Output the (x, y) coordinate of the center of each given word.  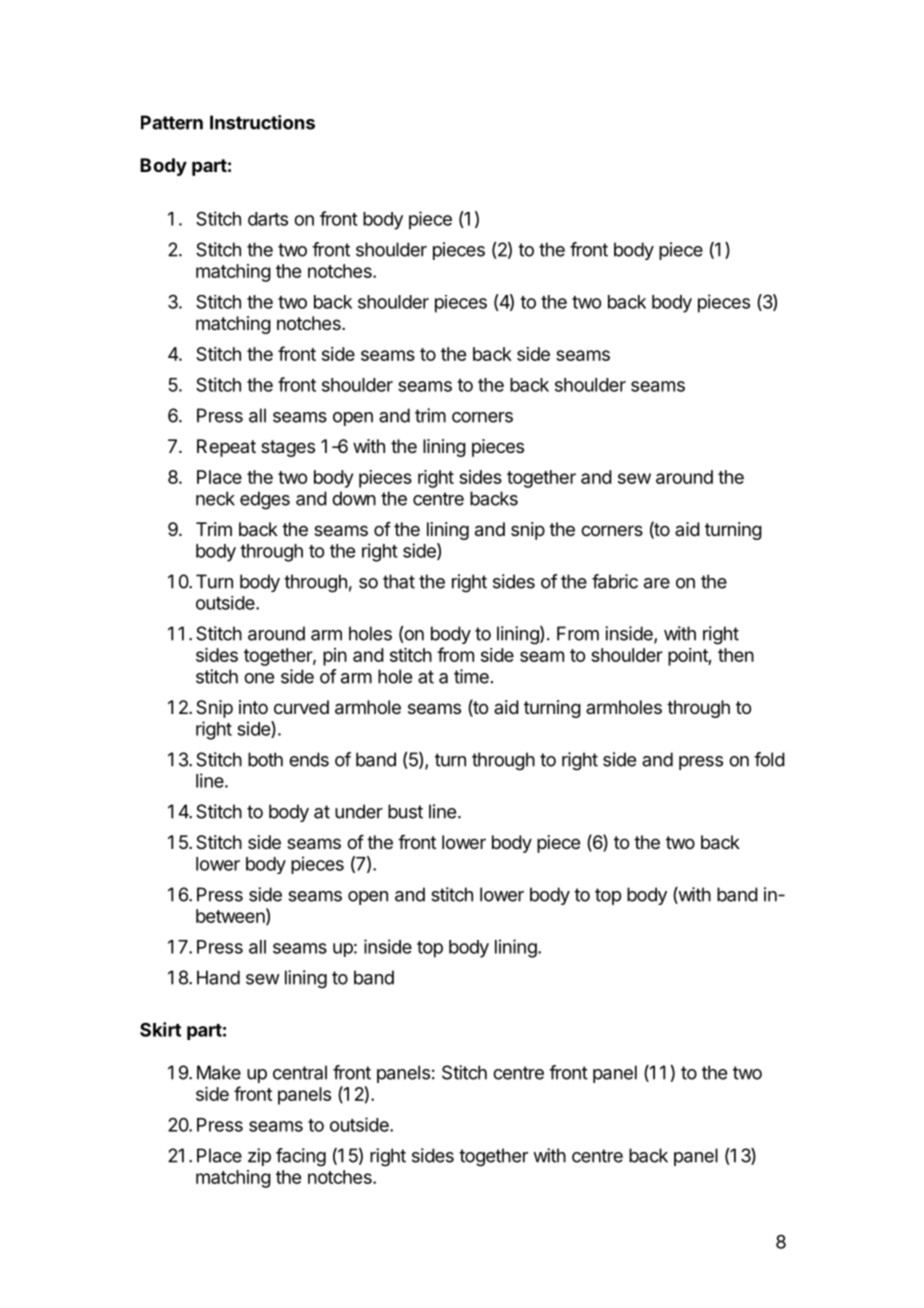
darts (268, 219)
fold (769, 759)
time (471, 676)
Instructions (262, 122)
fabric (615, 581)
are (657, 583)
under (359, 811)
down (354, 498)
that (399, 581)
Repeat (226, 448)
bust (405, 811)
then (736, 655)
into (253, 707)
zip (259, 1157)
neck (215, 498)
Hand (218, 977)
